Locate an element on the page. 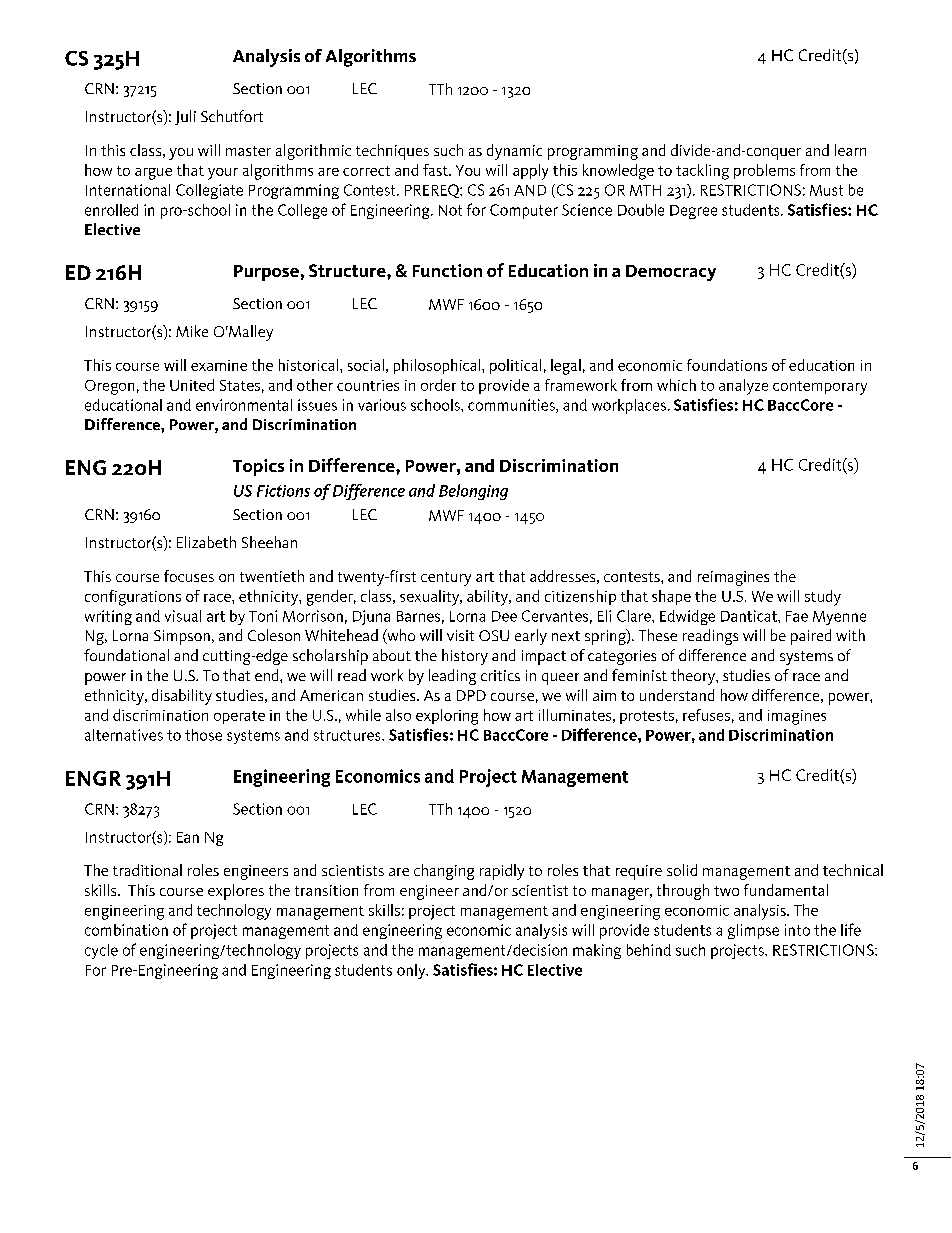 Image resolution: width=952 pixels, height=1233 pixels. critics is located at coordinates (500, 675).
